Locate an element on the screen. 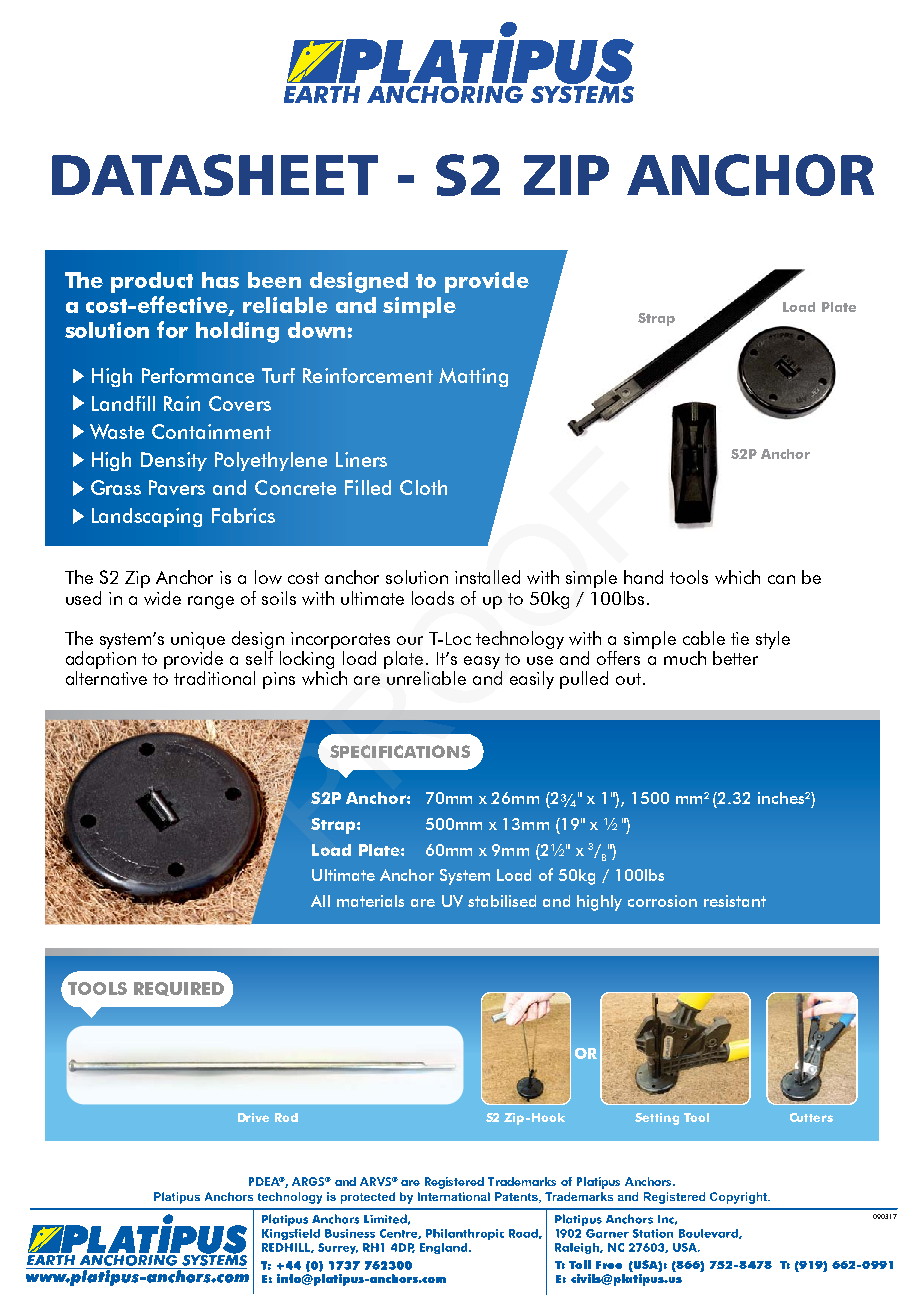 Image resolution: width=924 pixels, height=1308 pixels. Drive is located at coordinates (253, 1117).
